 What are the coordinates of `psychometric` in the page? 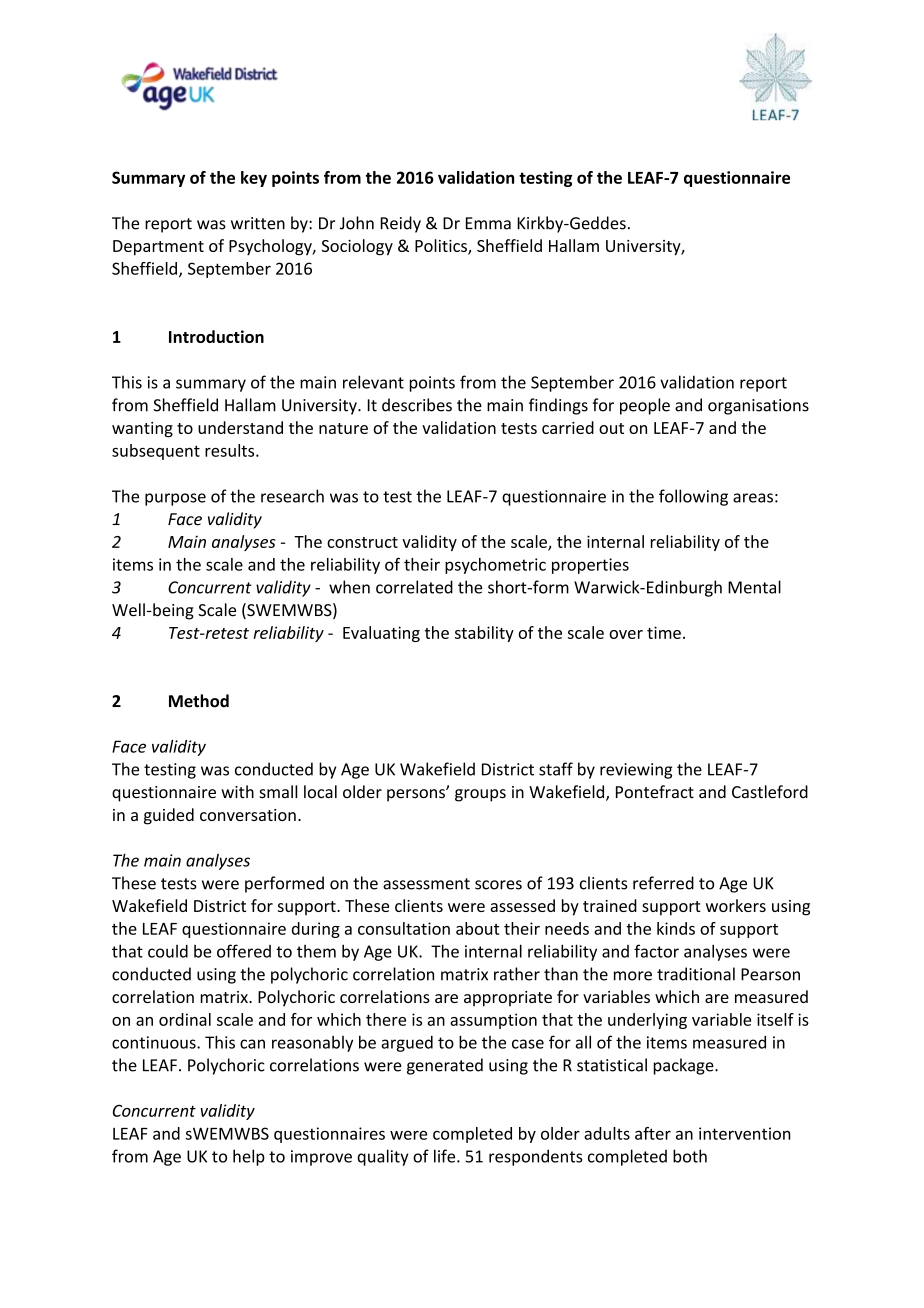 It's located at (495, 566).
